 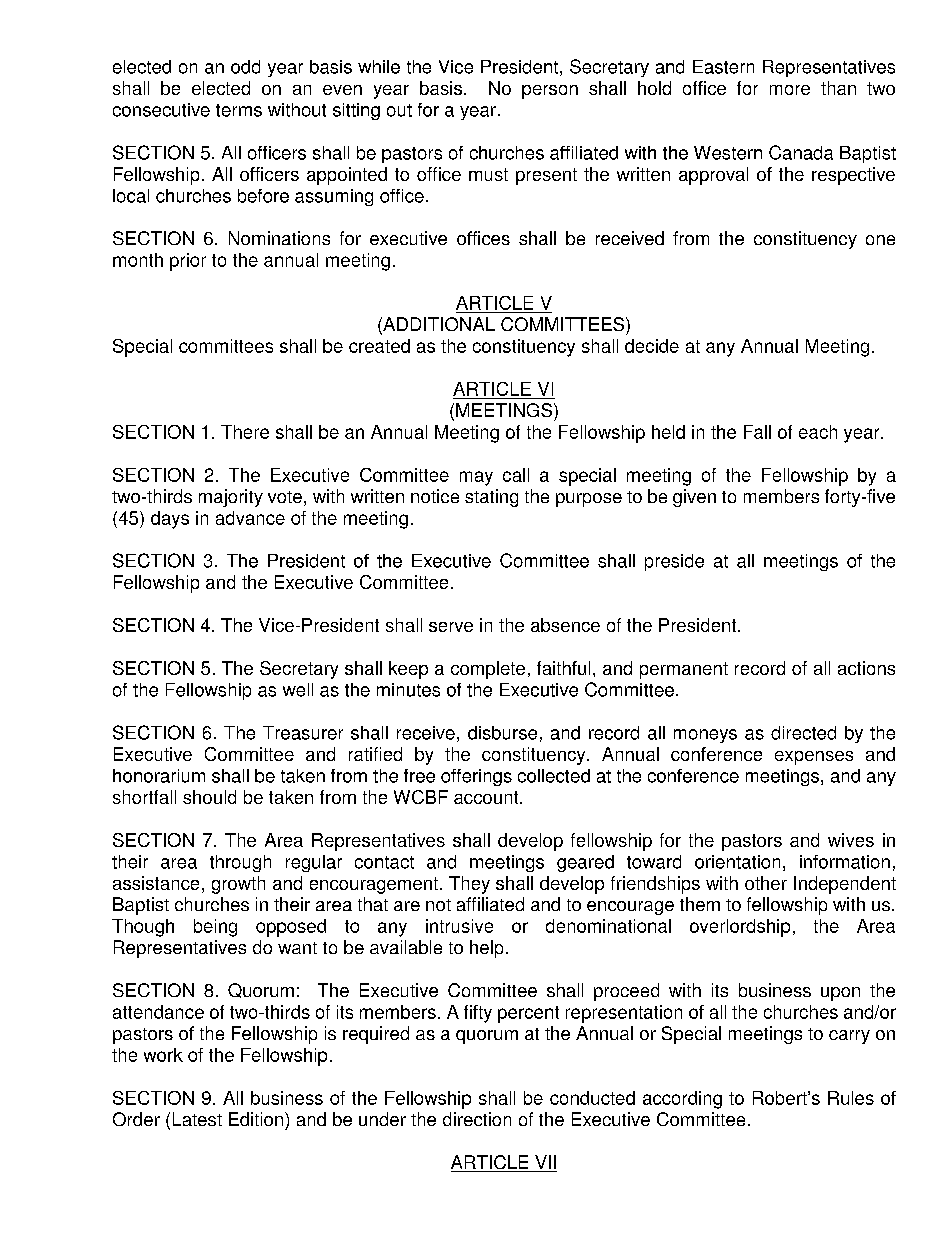 What do you see at coordinates (818, 432) in the image?
I see `each` at bounding box center [818, 432].
